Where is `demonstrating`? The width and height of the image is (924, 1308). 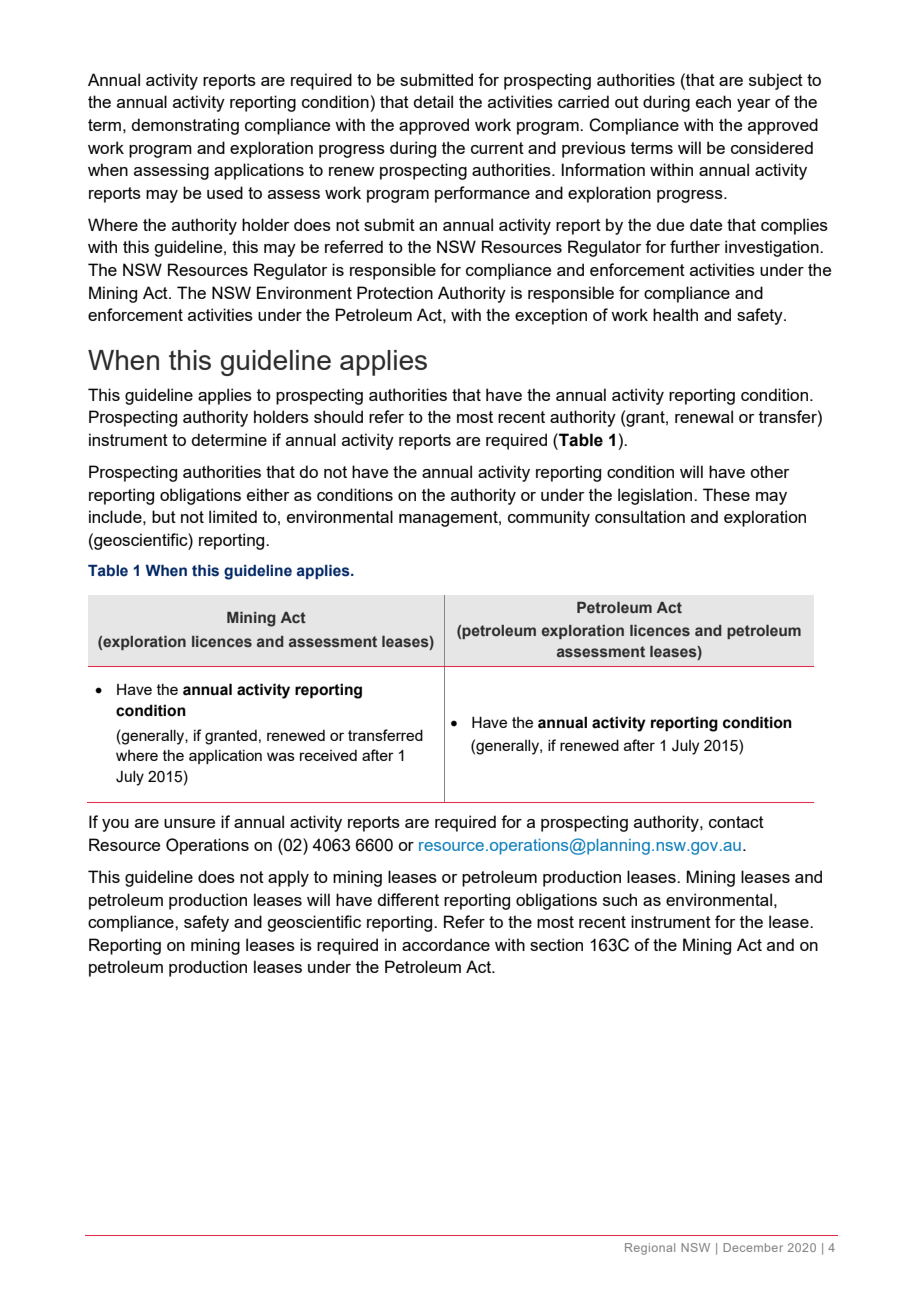
demonstrating is located at coordinates (185, 126).
